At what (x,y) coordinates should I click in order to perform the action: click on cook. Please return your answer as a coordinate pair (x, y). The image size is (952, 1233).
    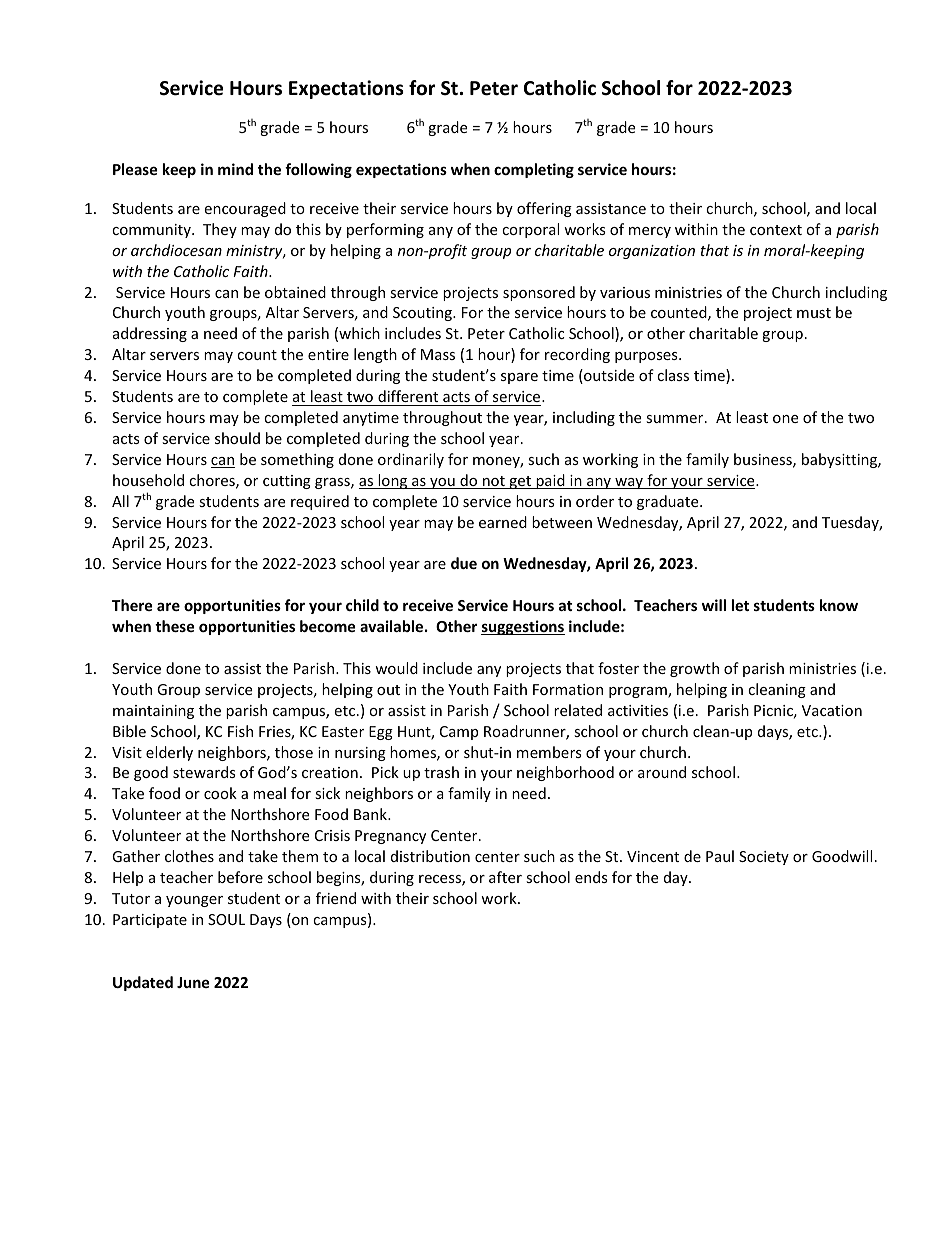
    Looking at the image, I should click on (220, 793).
